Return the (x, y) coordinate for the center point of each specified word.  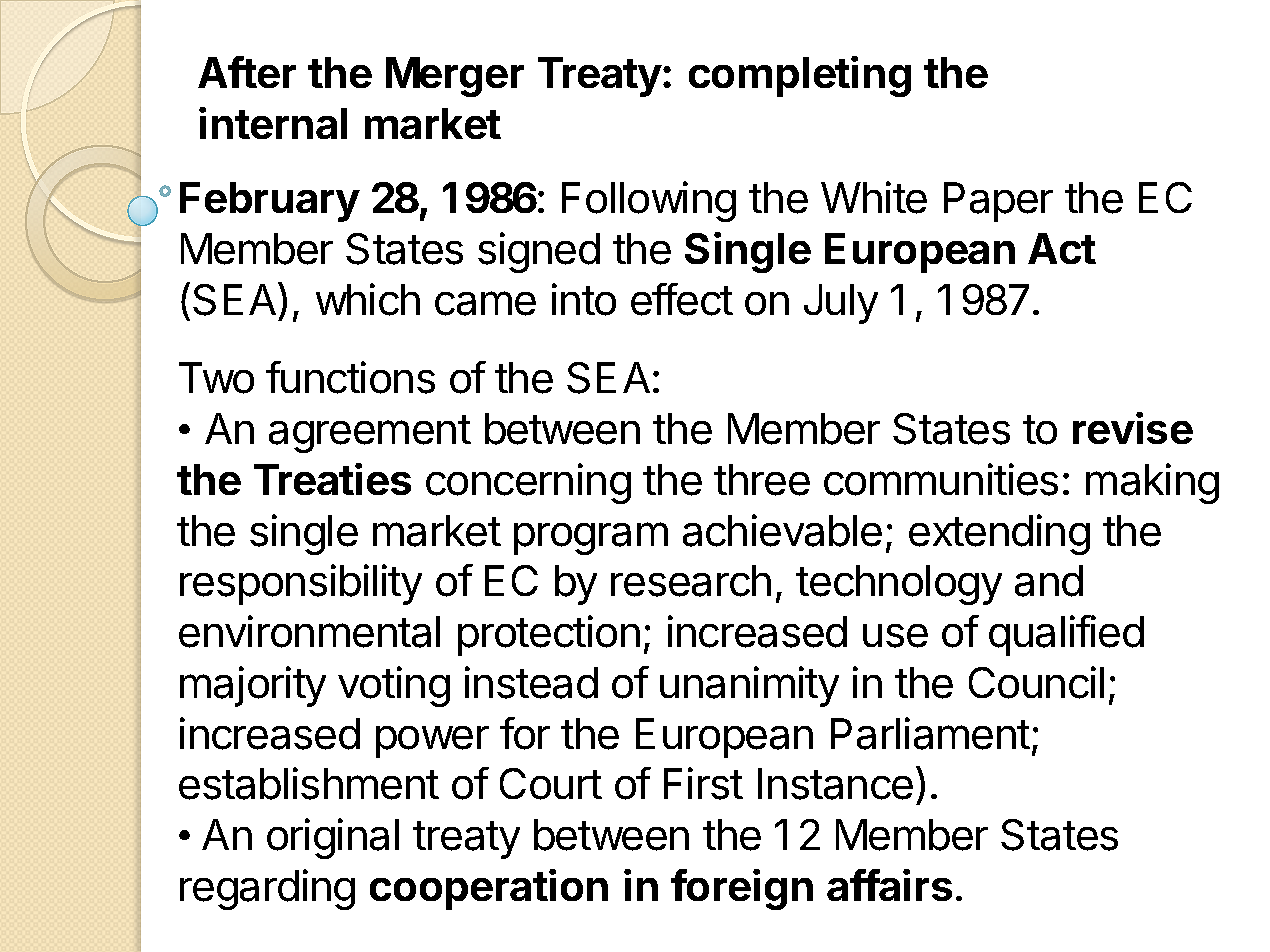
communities (941, 479)
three (762, 480)
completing (800, 76)
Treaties (332, 479)
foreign (742, 889)
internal (273, 123)
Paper (998, 202)
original (333, 838)
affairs (889, 885)
